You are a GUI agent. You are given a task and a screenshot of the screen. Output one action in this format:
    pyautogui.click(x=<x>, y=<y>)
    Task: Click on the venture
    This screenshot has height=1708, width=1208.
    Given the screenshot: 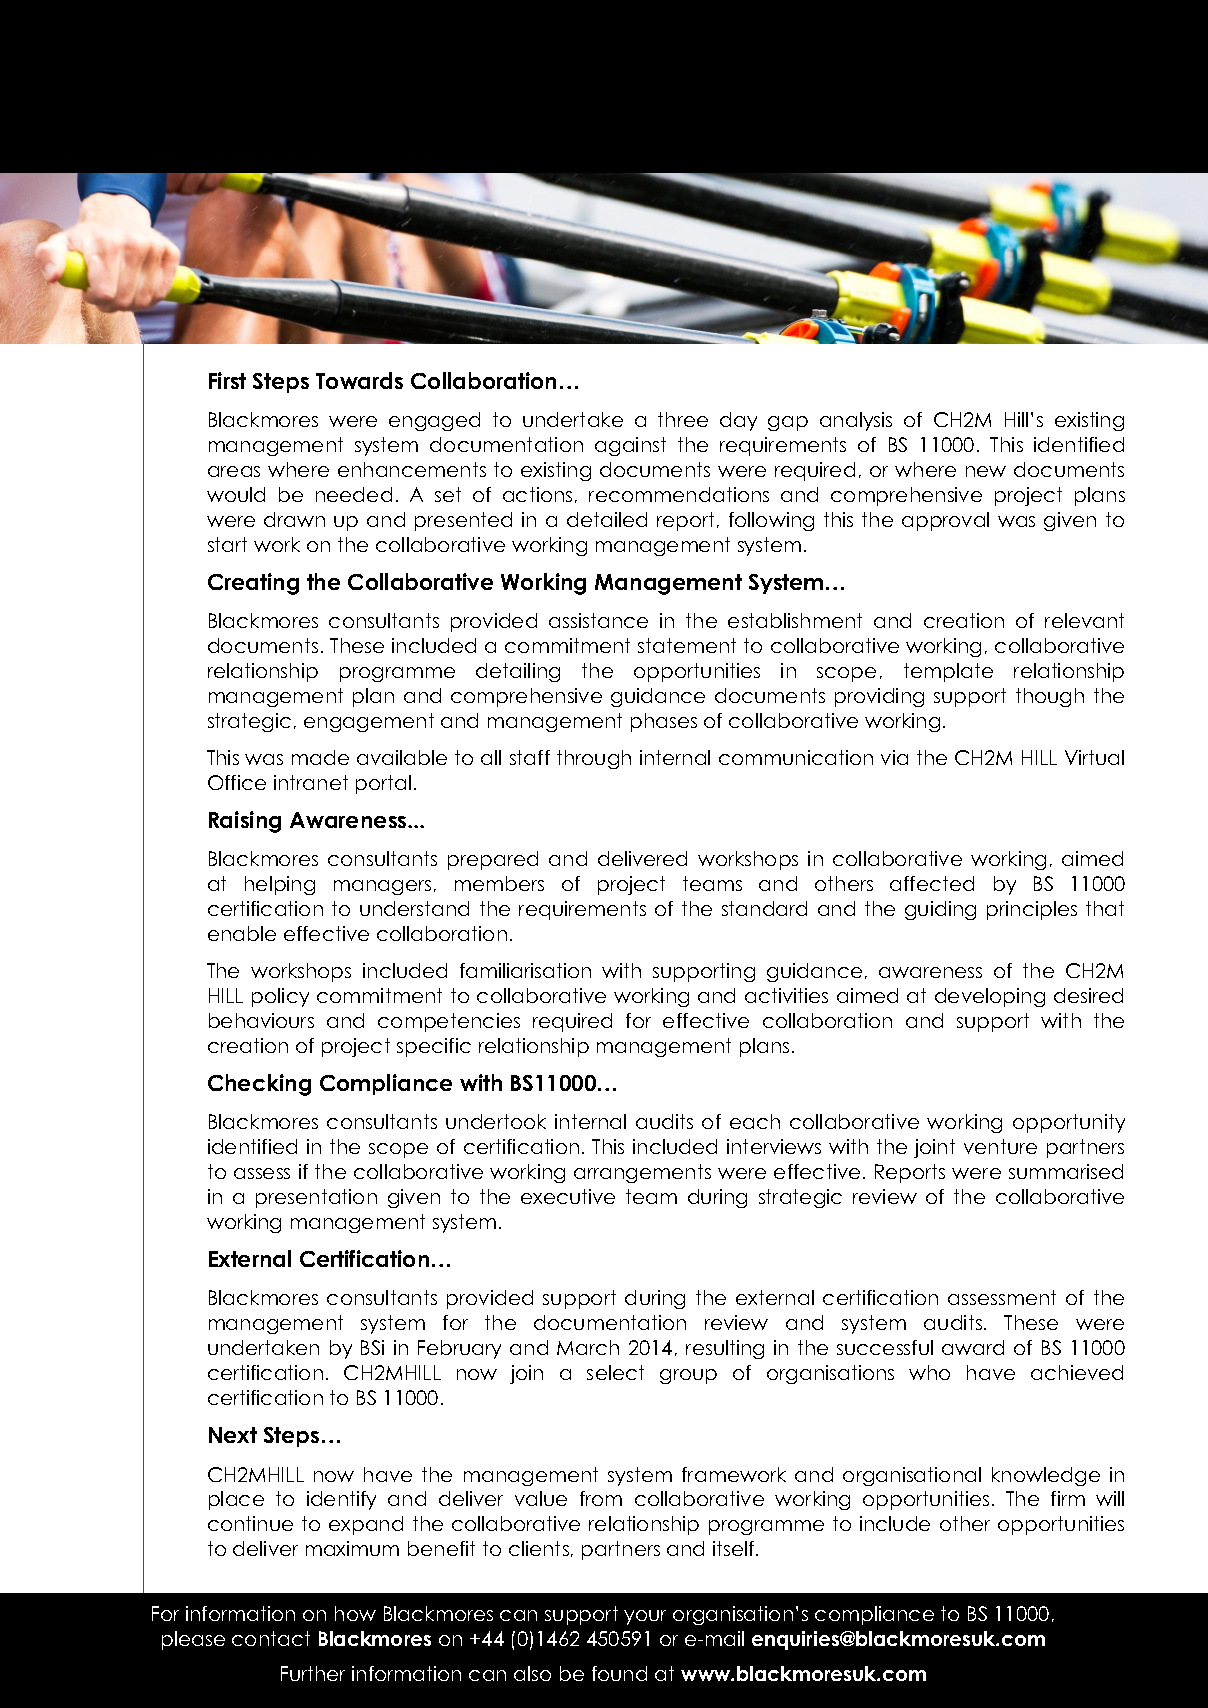 What is the action you would take?
    pyautogui.click(x=1000, y=1146)
